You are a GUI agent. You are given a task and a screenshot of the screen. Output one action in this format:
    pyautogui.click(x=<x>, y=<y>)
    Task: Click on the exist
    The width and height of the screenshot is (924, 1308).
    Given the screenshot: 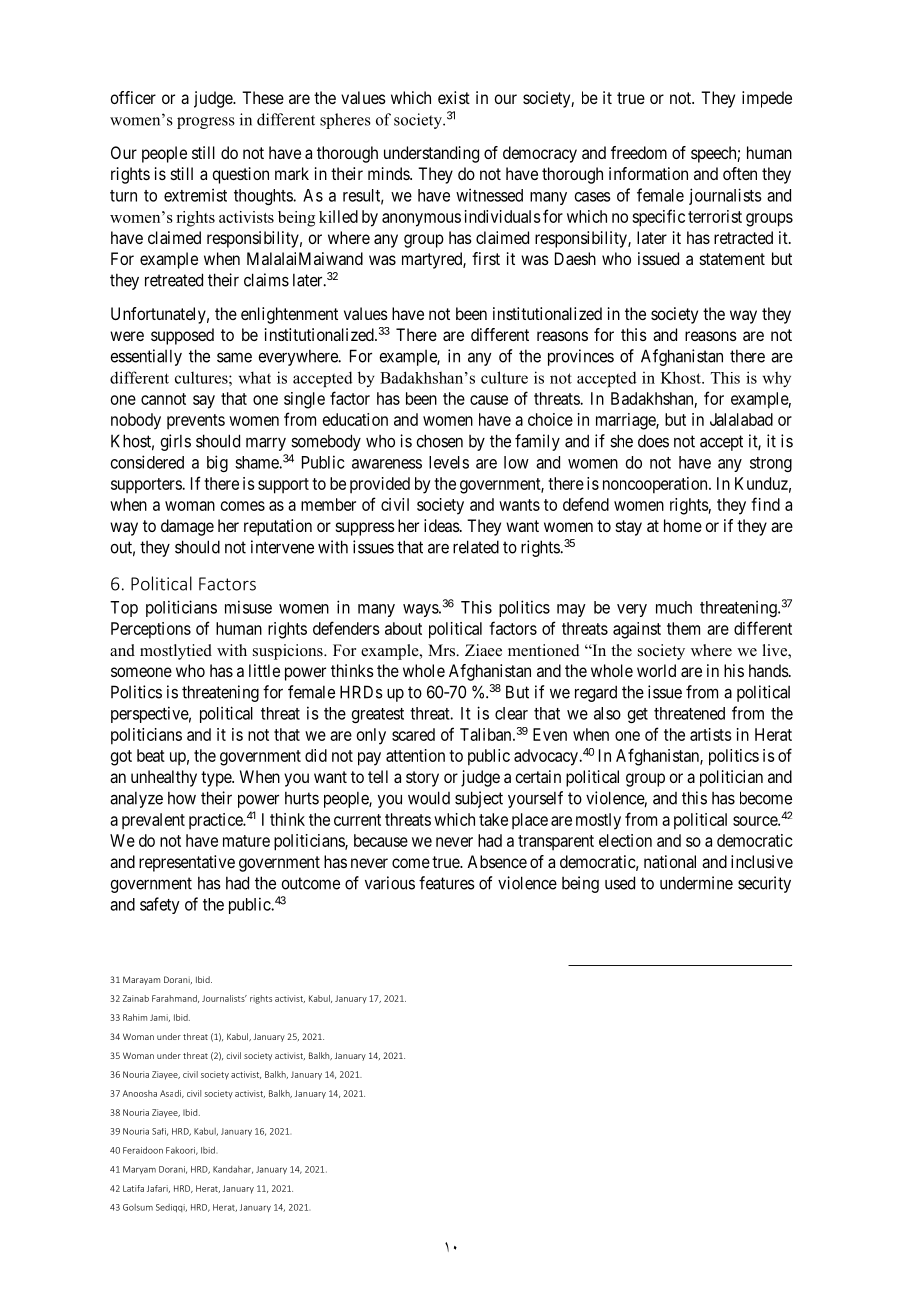 What is the action you would take?
    pyautogui.click(x=454, y=97)
